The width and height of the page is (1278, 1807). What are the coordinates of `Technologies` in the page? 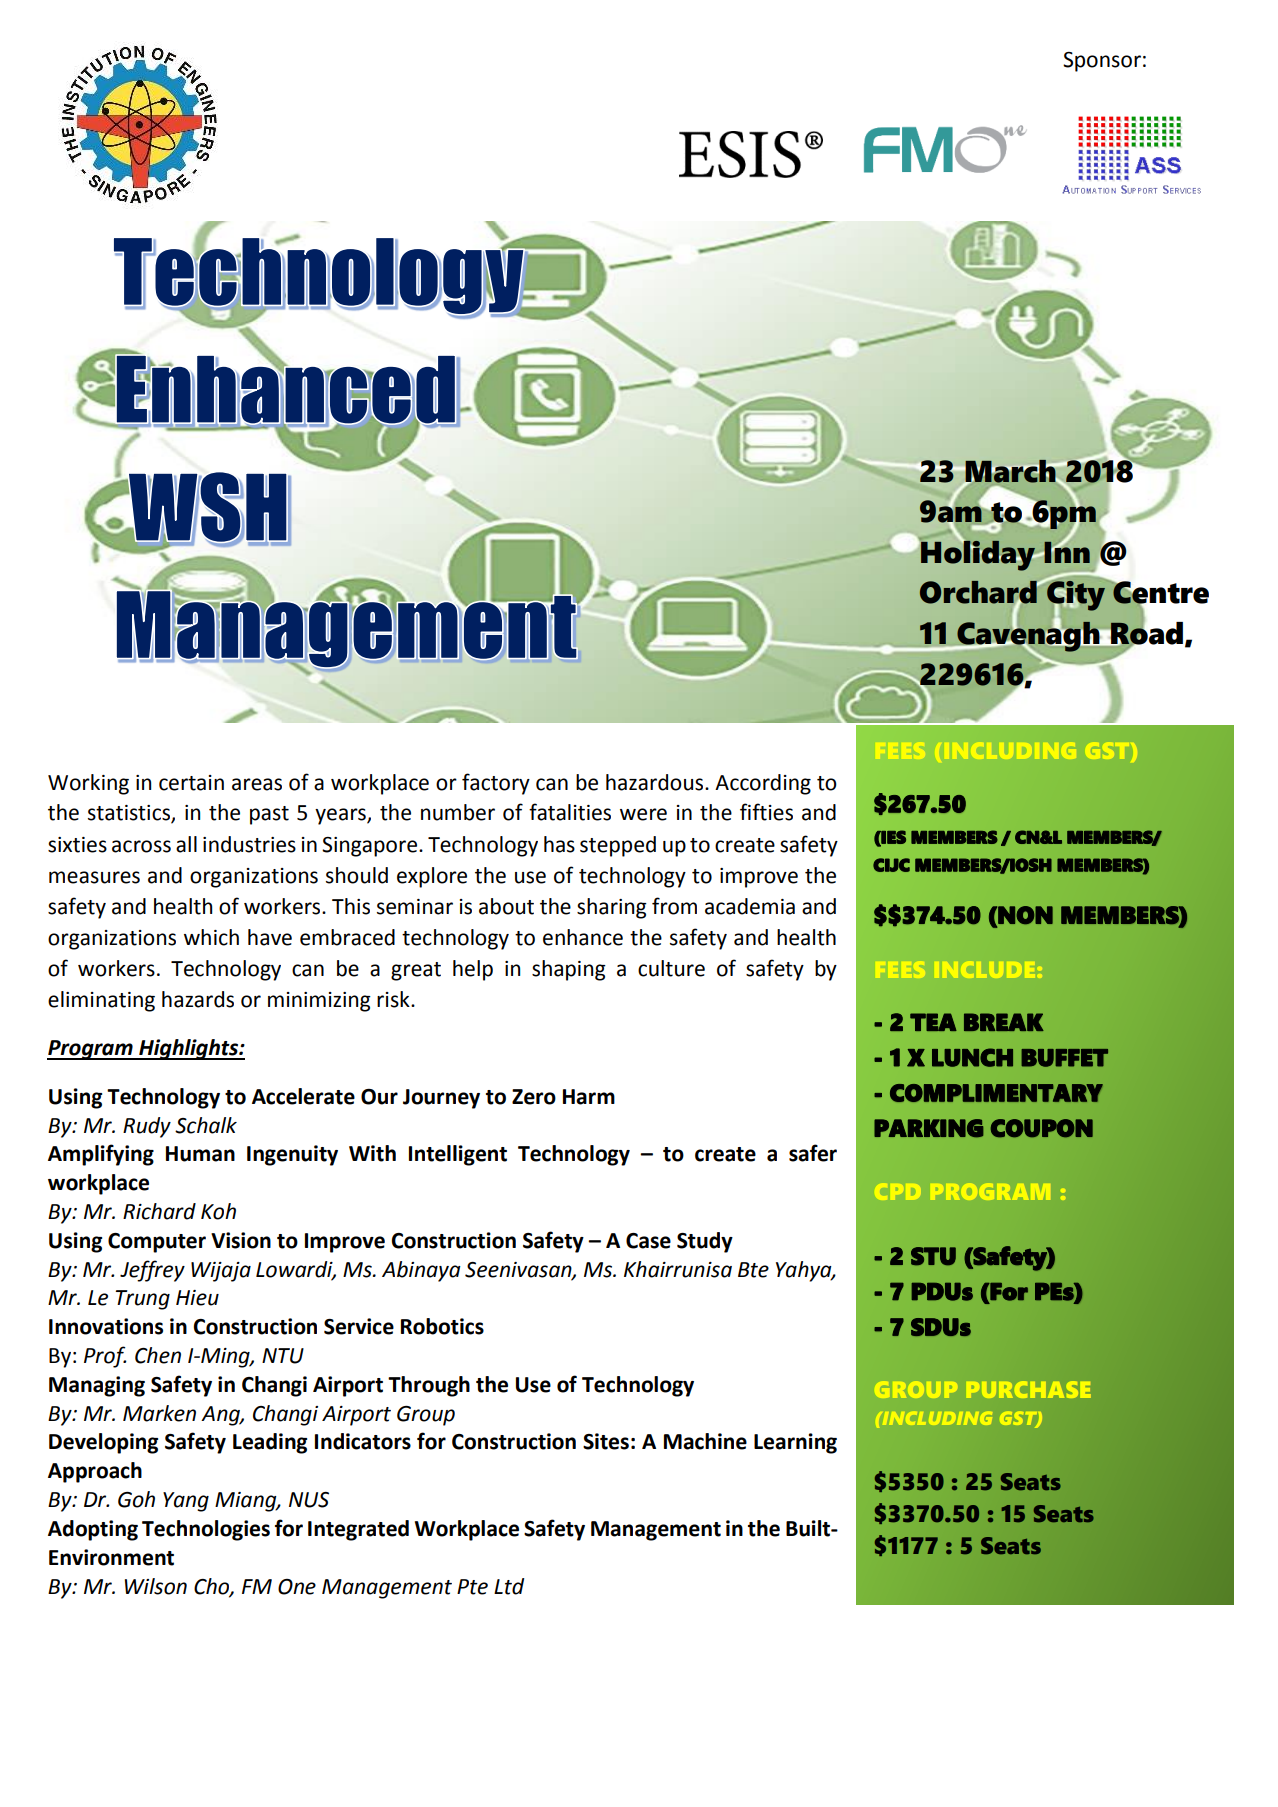 It's located at (206, 1530).
